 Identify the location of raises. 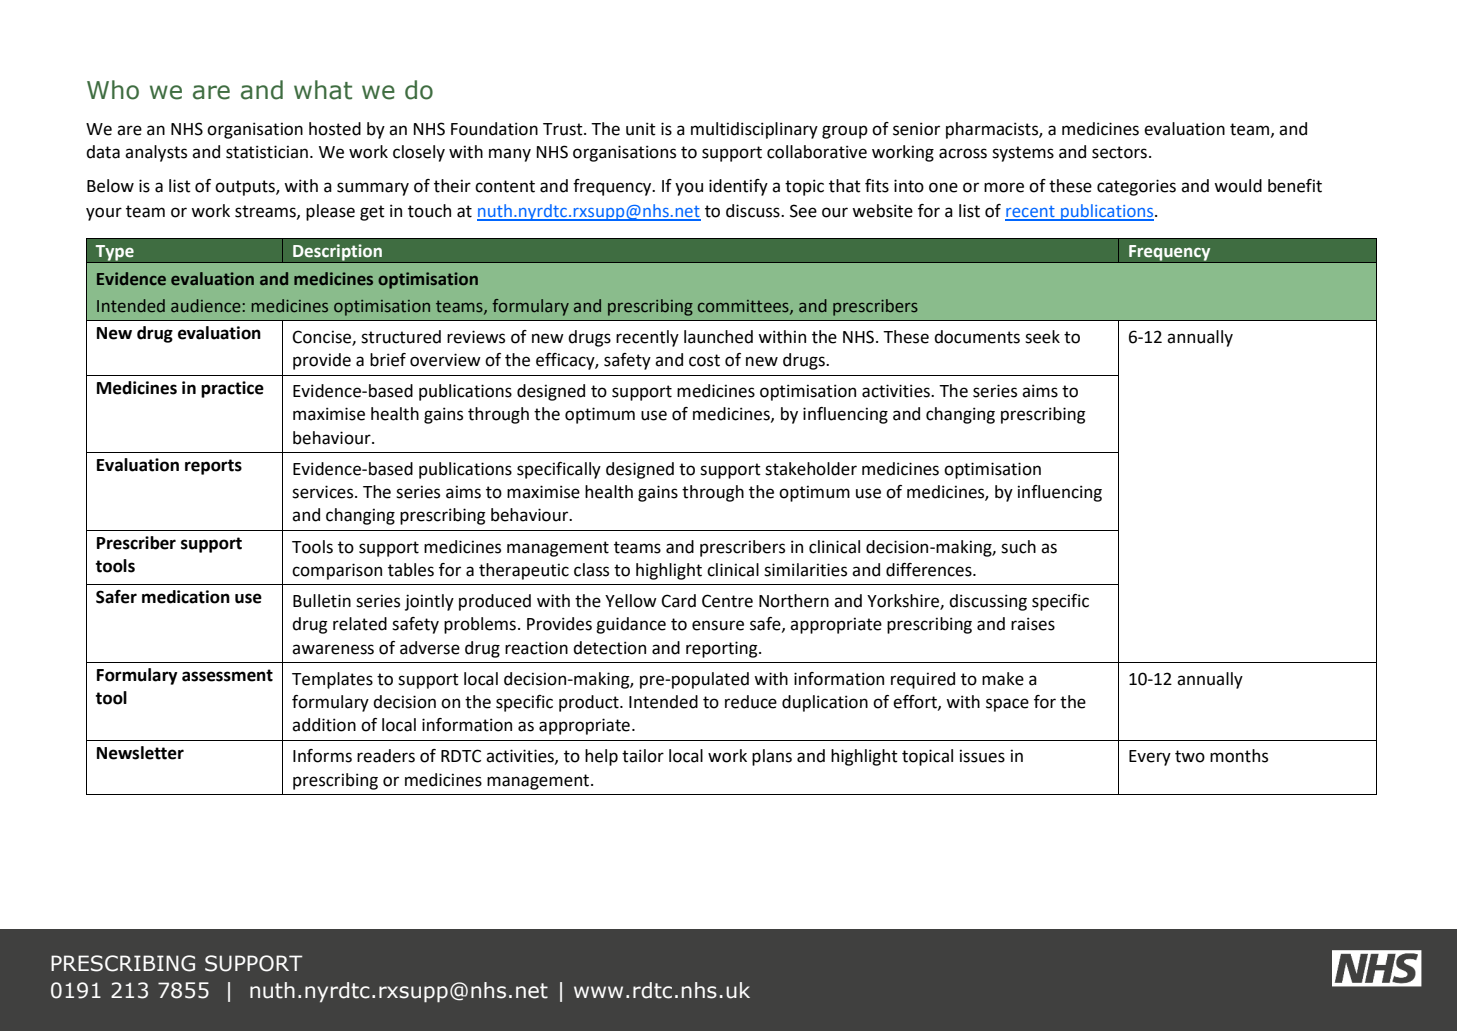
(1033, 624).
